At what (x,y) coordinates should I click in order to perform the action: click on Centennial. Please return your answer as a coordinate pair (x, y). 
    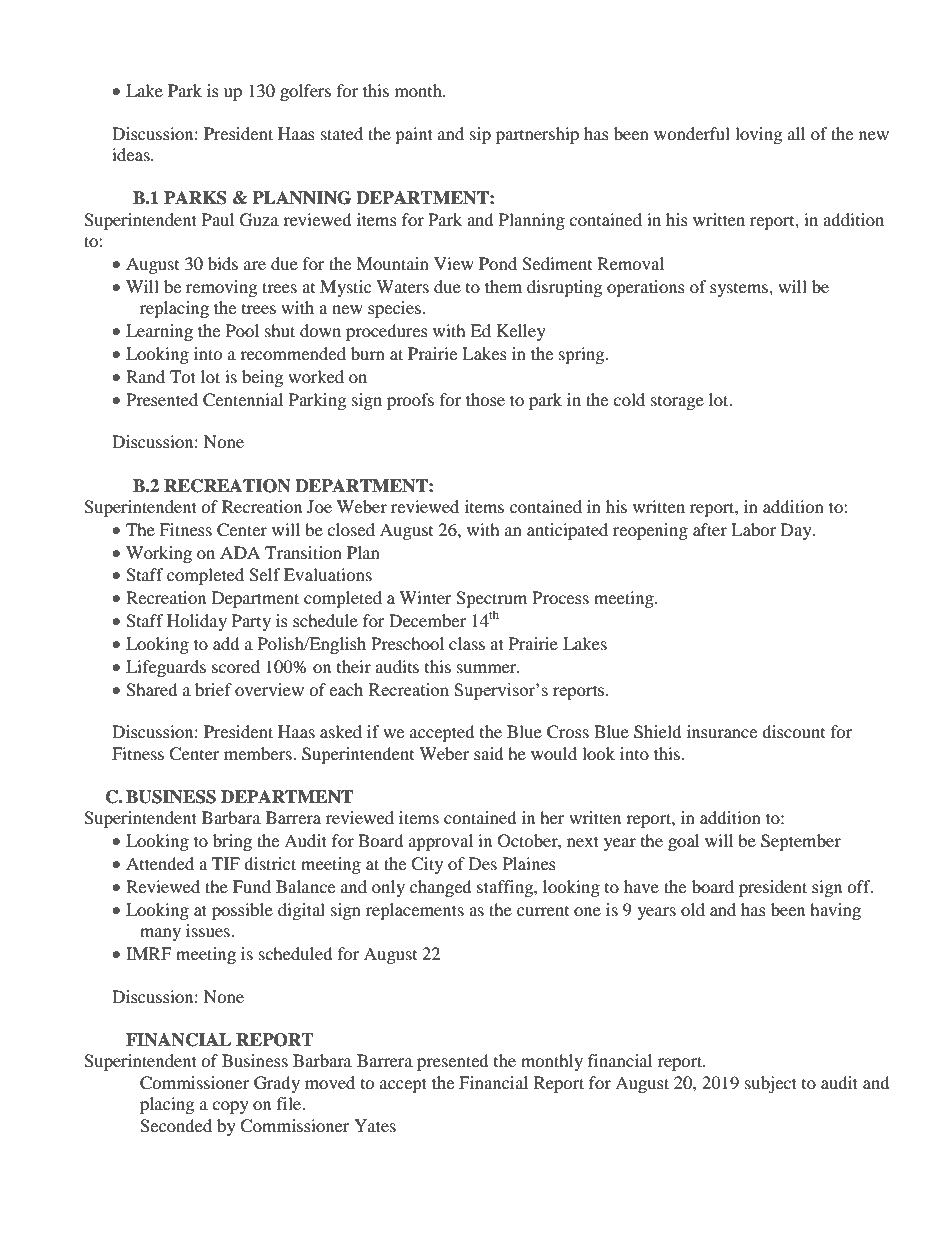
    Looking at the image, I should click on (243, 400).
